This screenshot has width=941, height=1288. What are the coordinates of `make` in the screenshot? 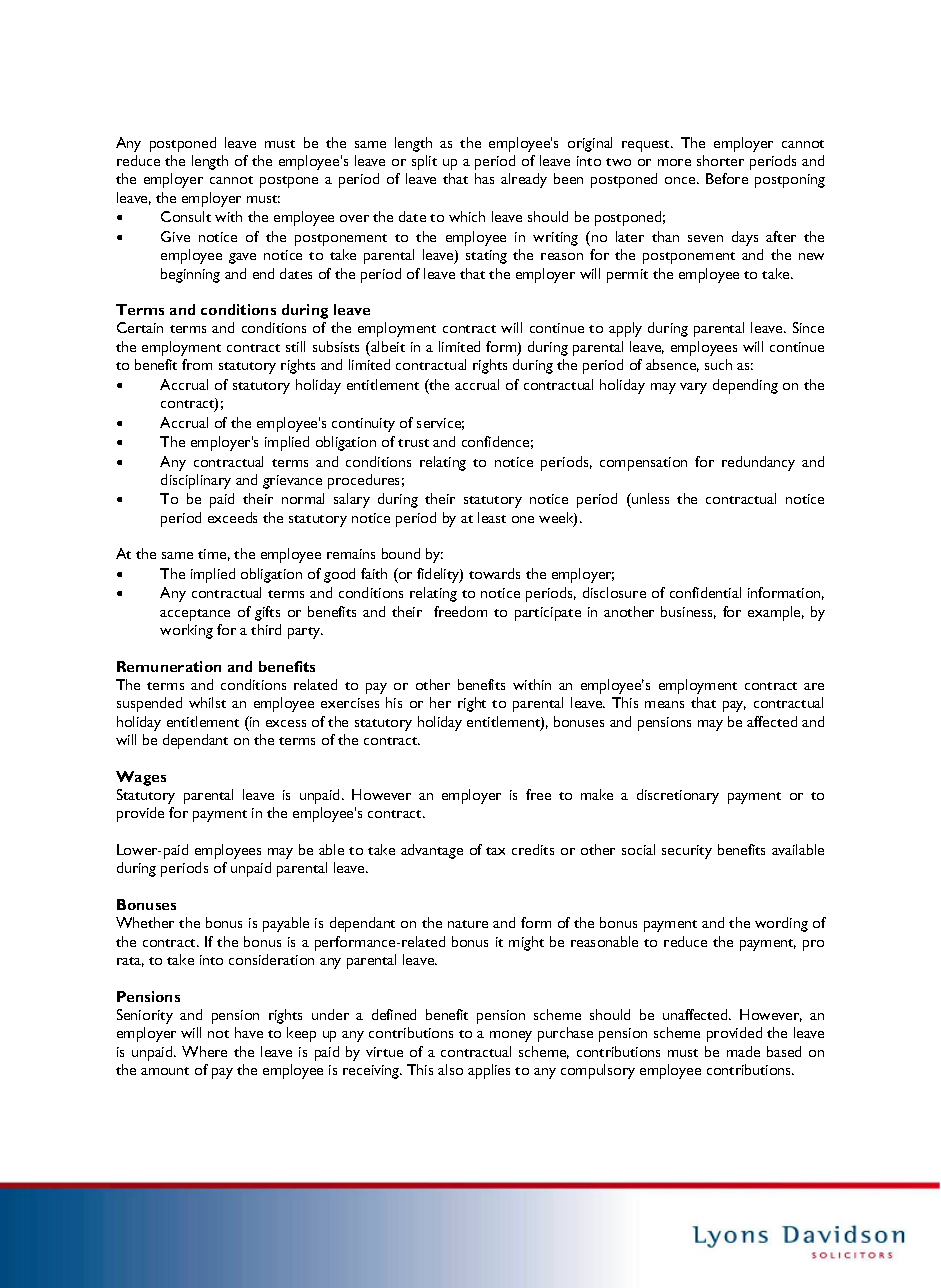 It's located at (597, 794).
